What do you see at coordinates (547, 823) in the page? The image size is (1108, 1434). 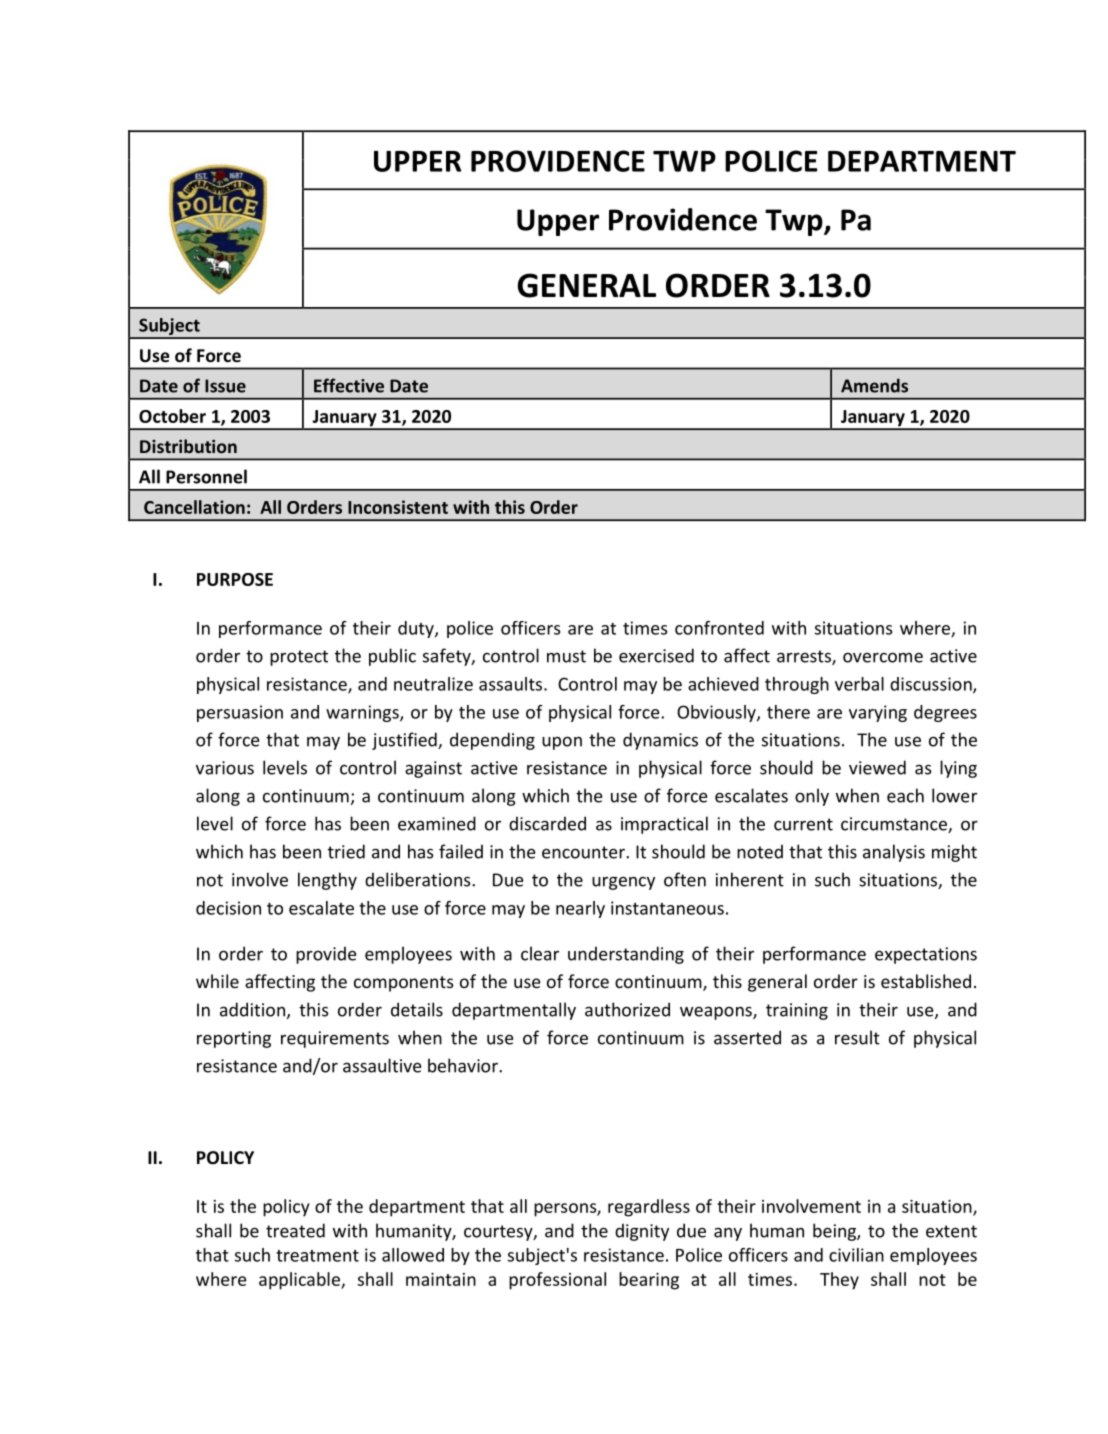 I see `discarded` at bounding box center [547, 823].
